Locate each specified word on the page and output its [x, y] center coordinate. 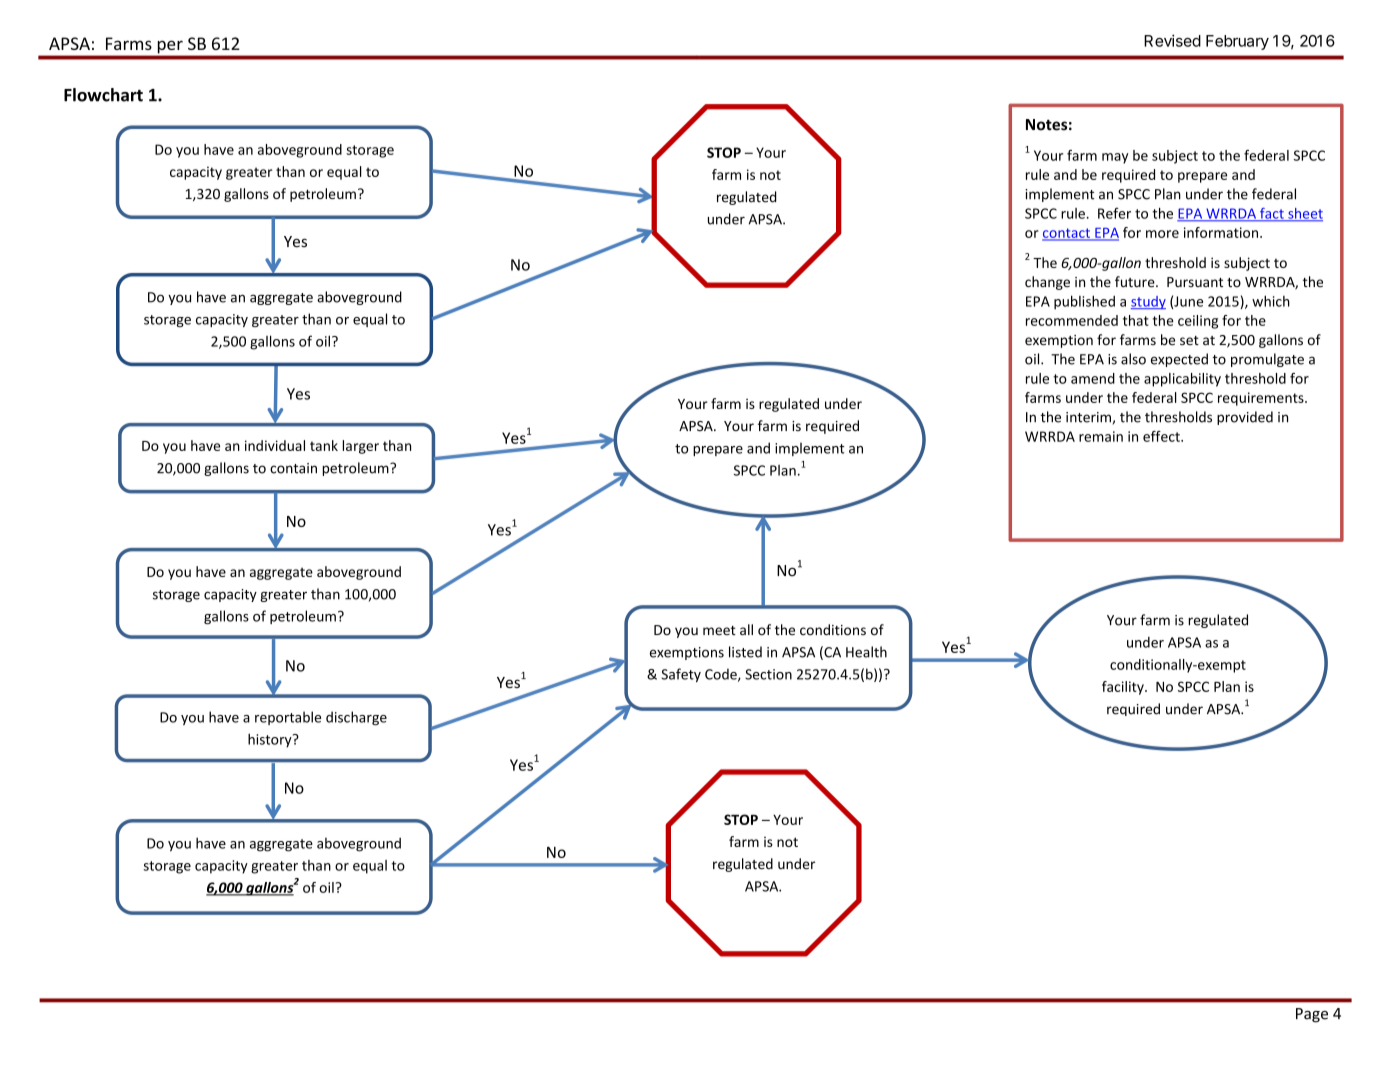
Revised [1172, 40]
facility [1124, 688]
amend [1093, 378]
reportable [288, 718]
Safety [681, 675]
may [1115, 158]
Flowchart [103, 95]
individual [275, 445]
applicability [1182, 380]
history [271, 740]
